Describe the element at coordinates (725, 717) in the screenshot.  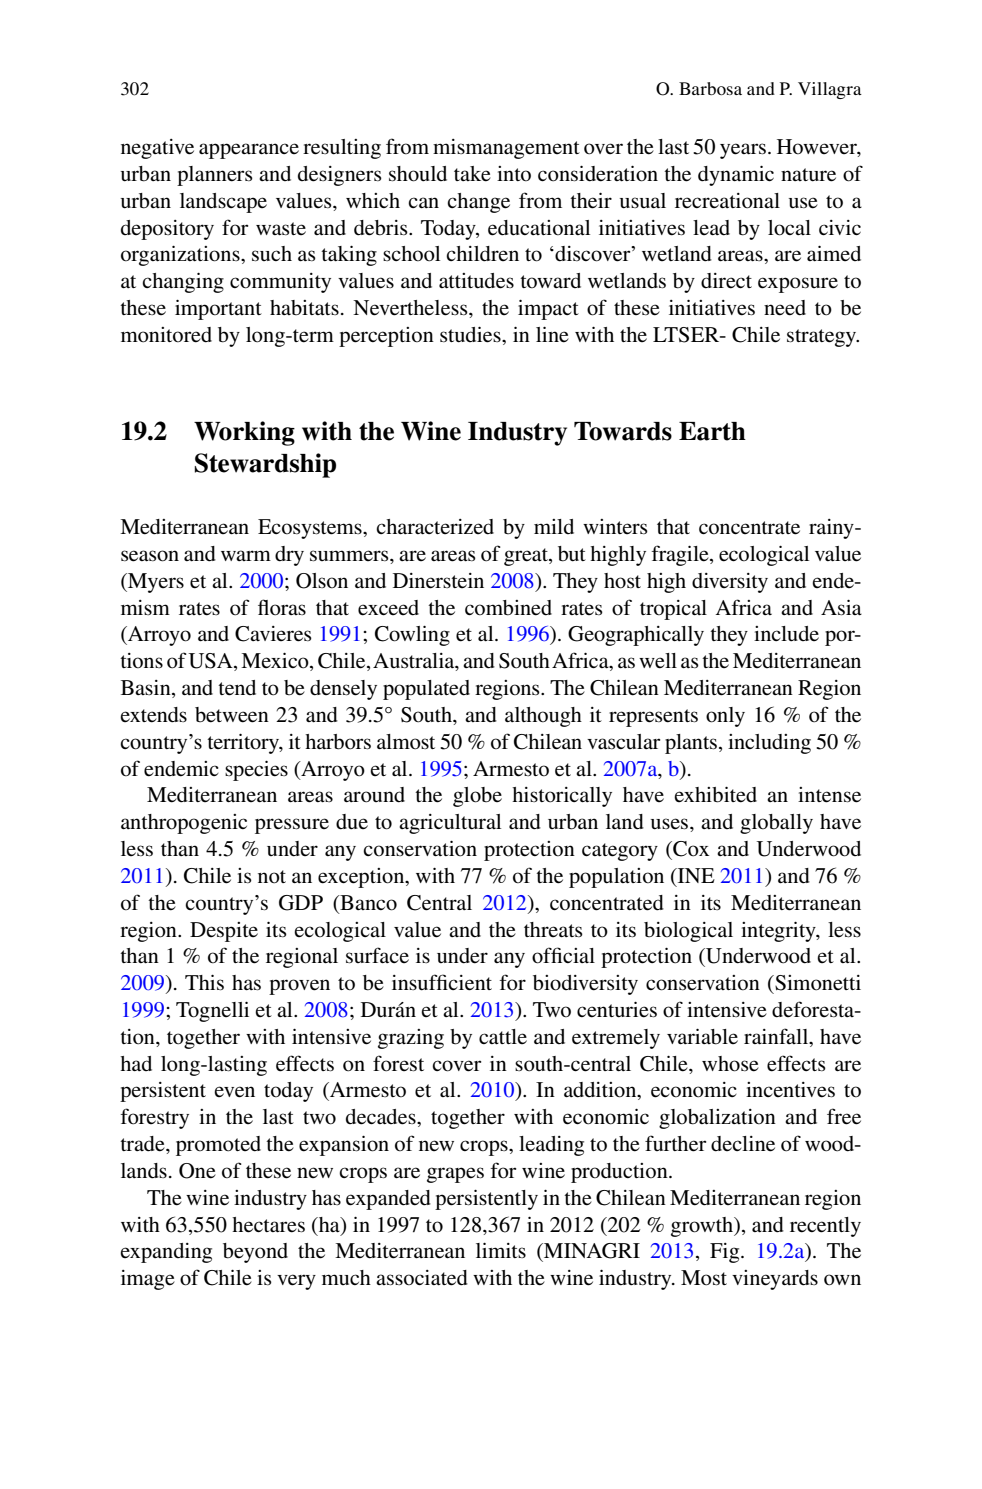
I see `only` at that location.
